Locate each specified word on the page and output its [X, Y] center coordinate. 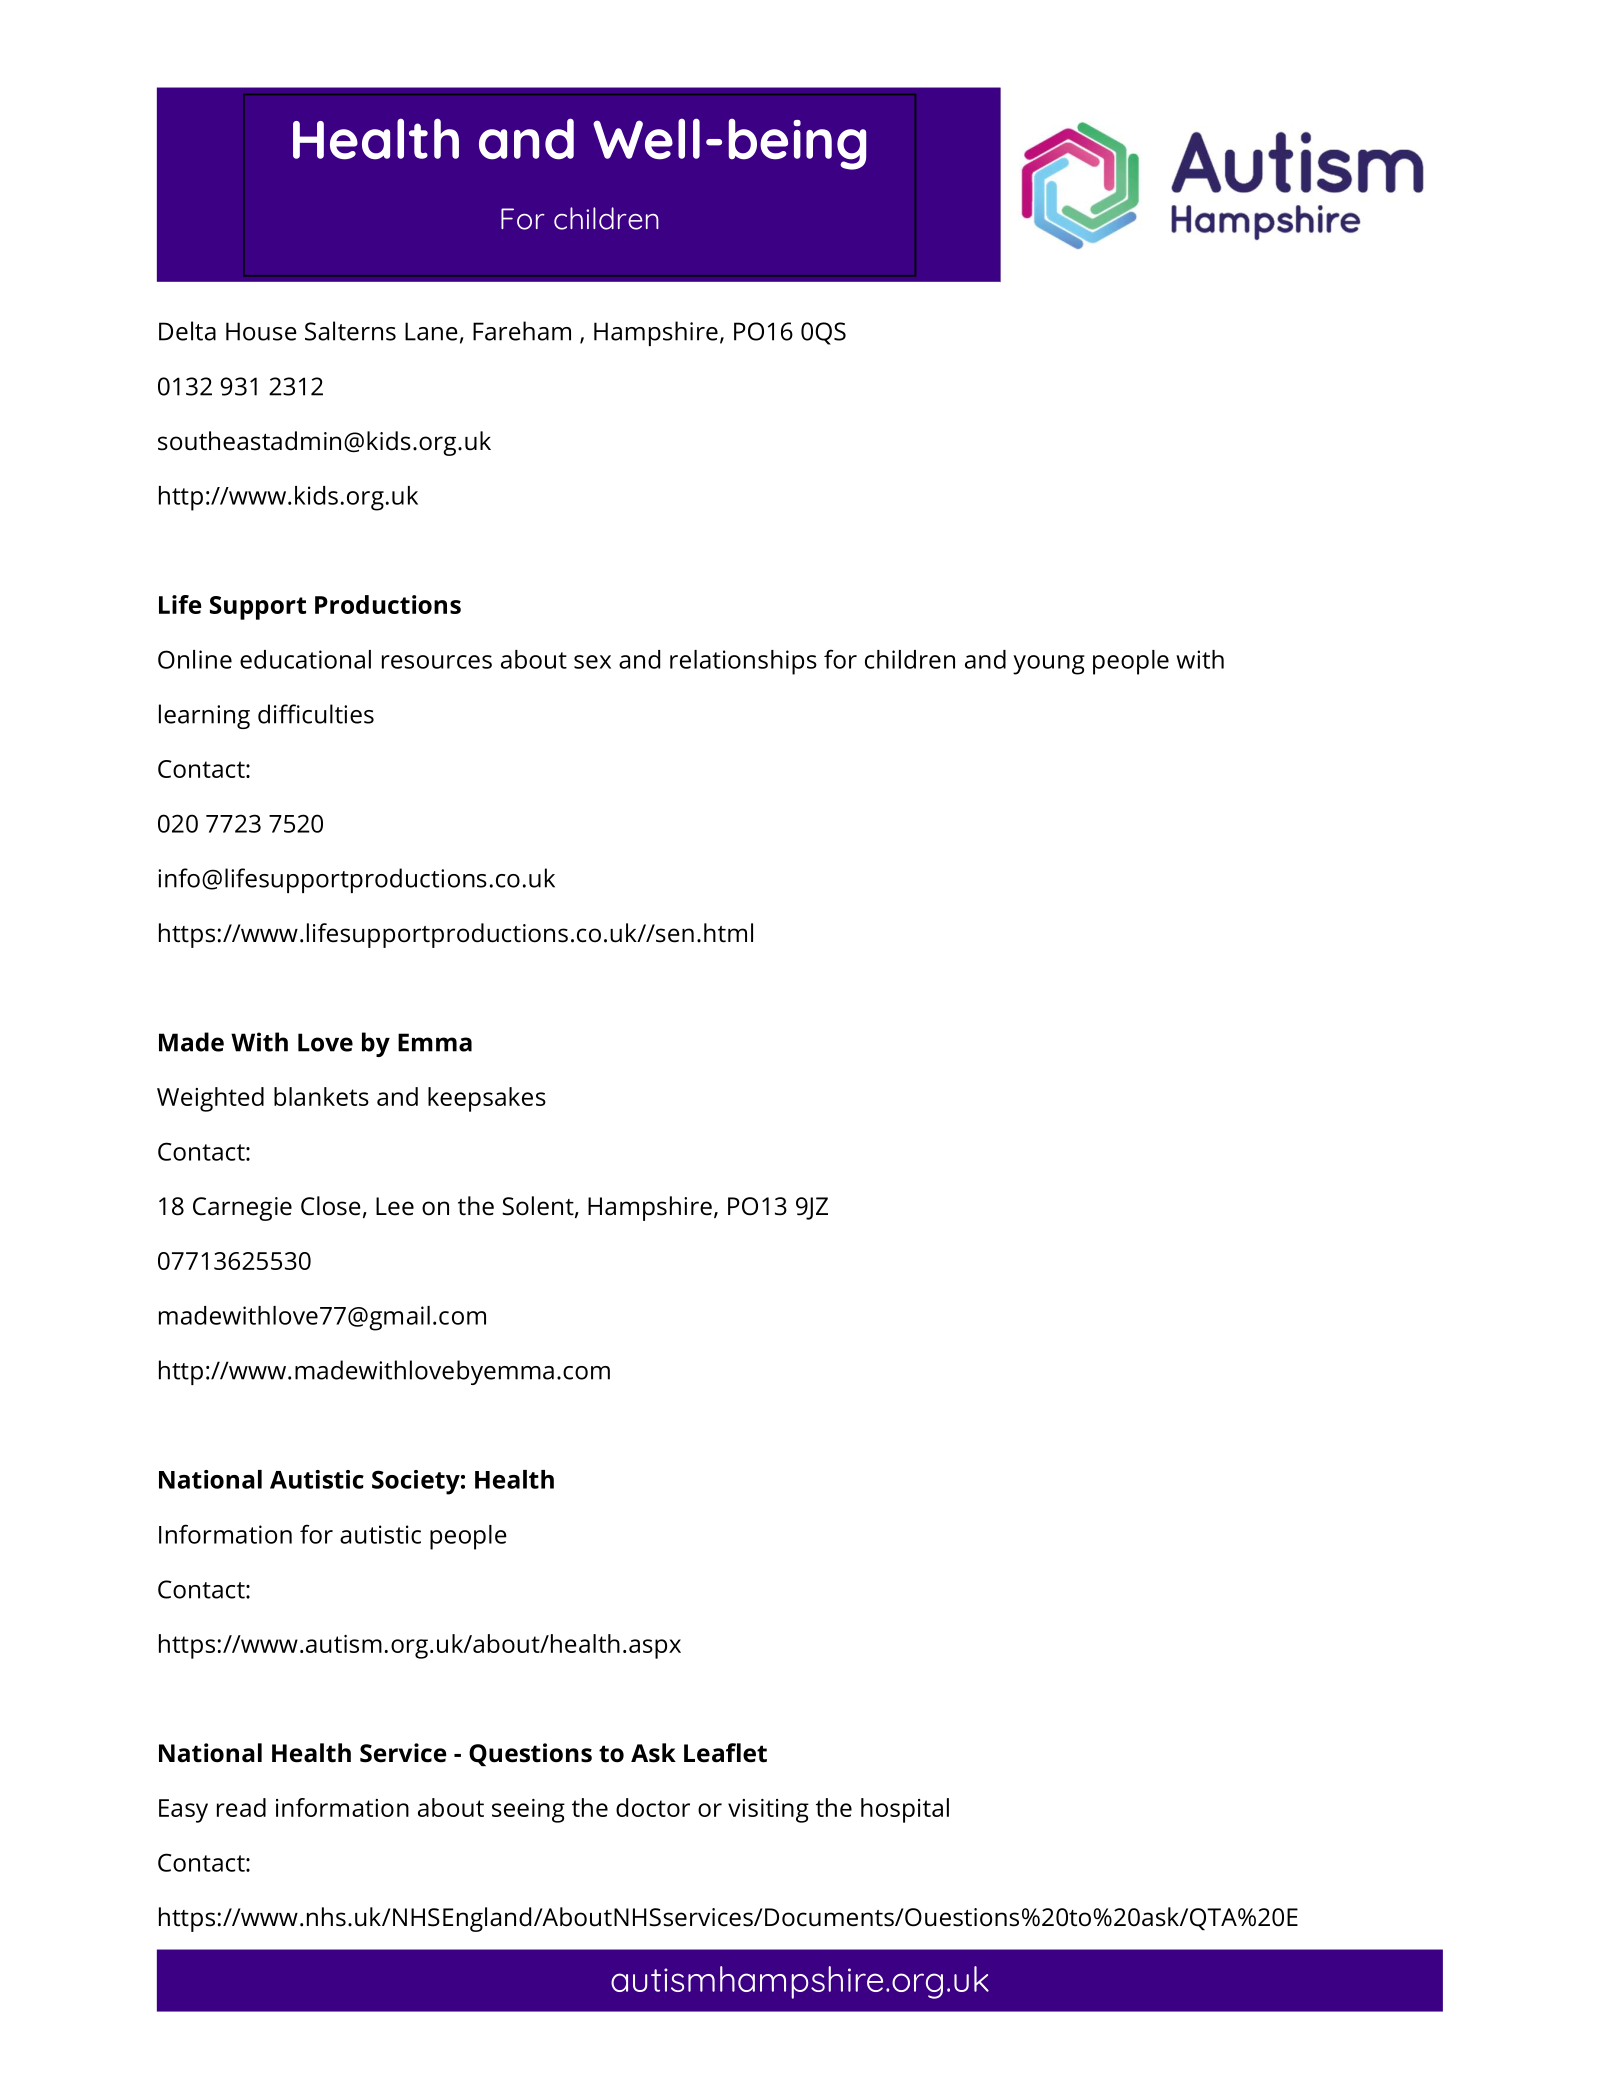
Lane [431, 331]
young [1049, 665]
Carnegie [242, 1209]
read [241, 1807]
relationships [743, 662]
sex [592, 662]
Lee [395, 1206]
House [261, 331]
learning [204, 716]
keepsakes [487, 1099]
